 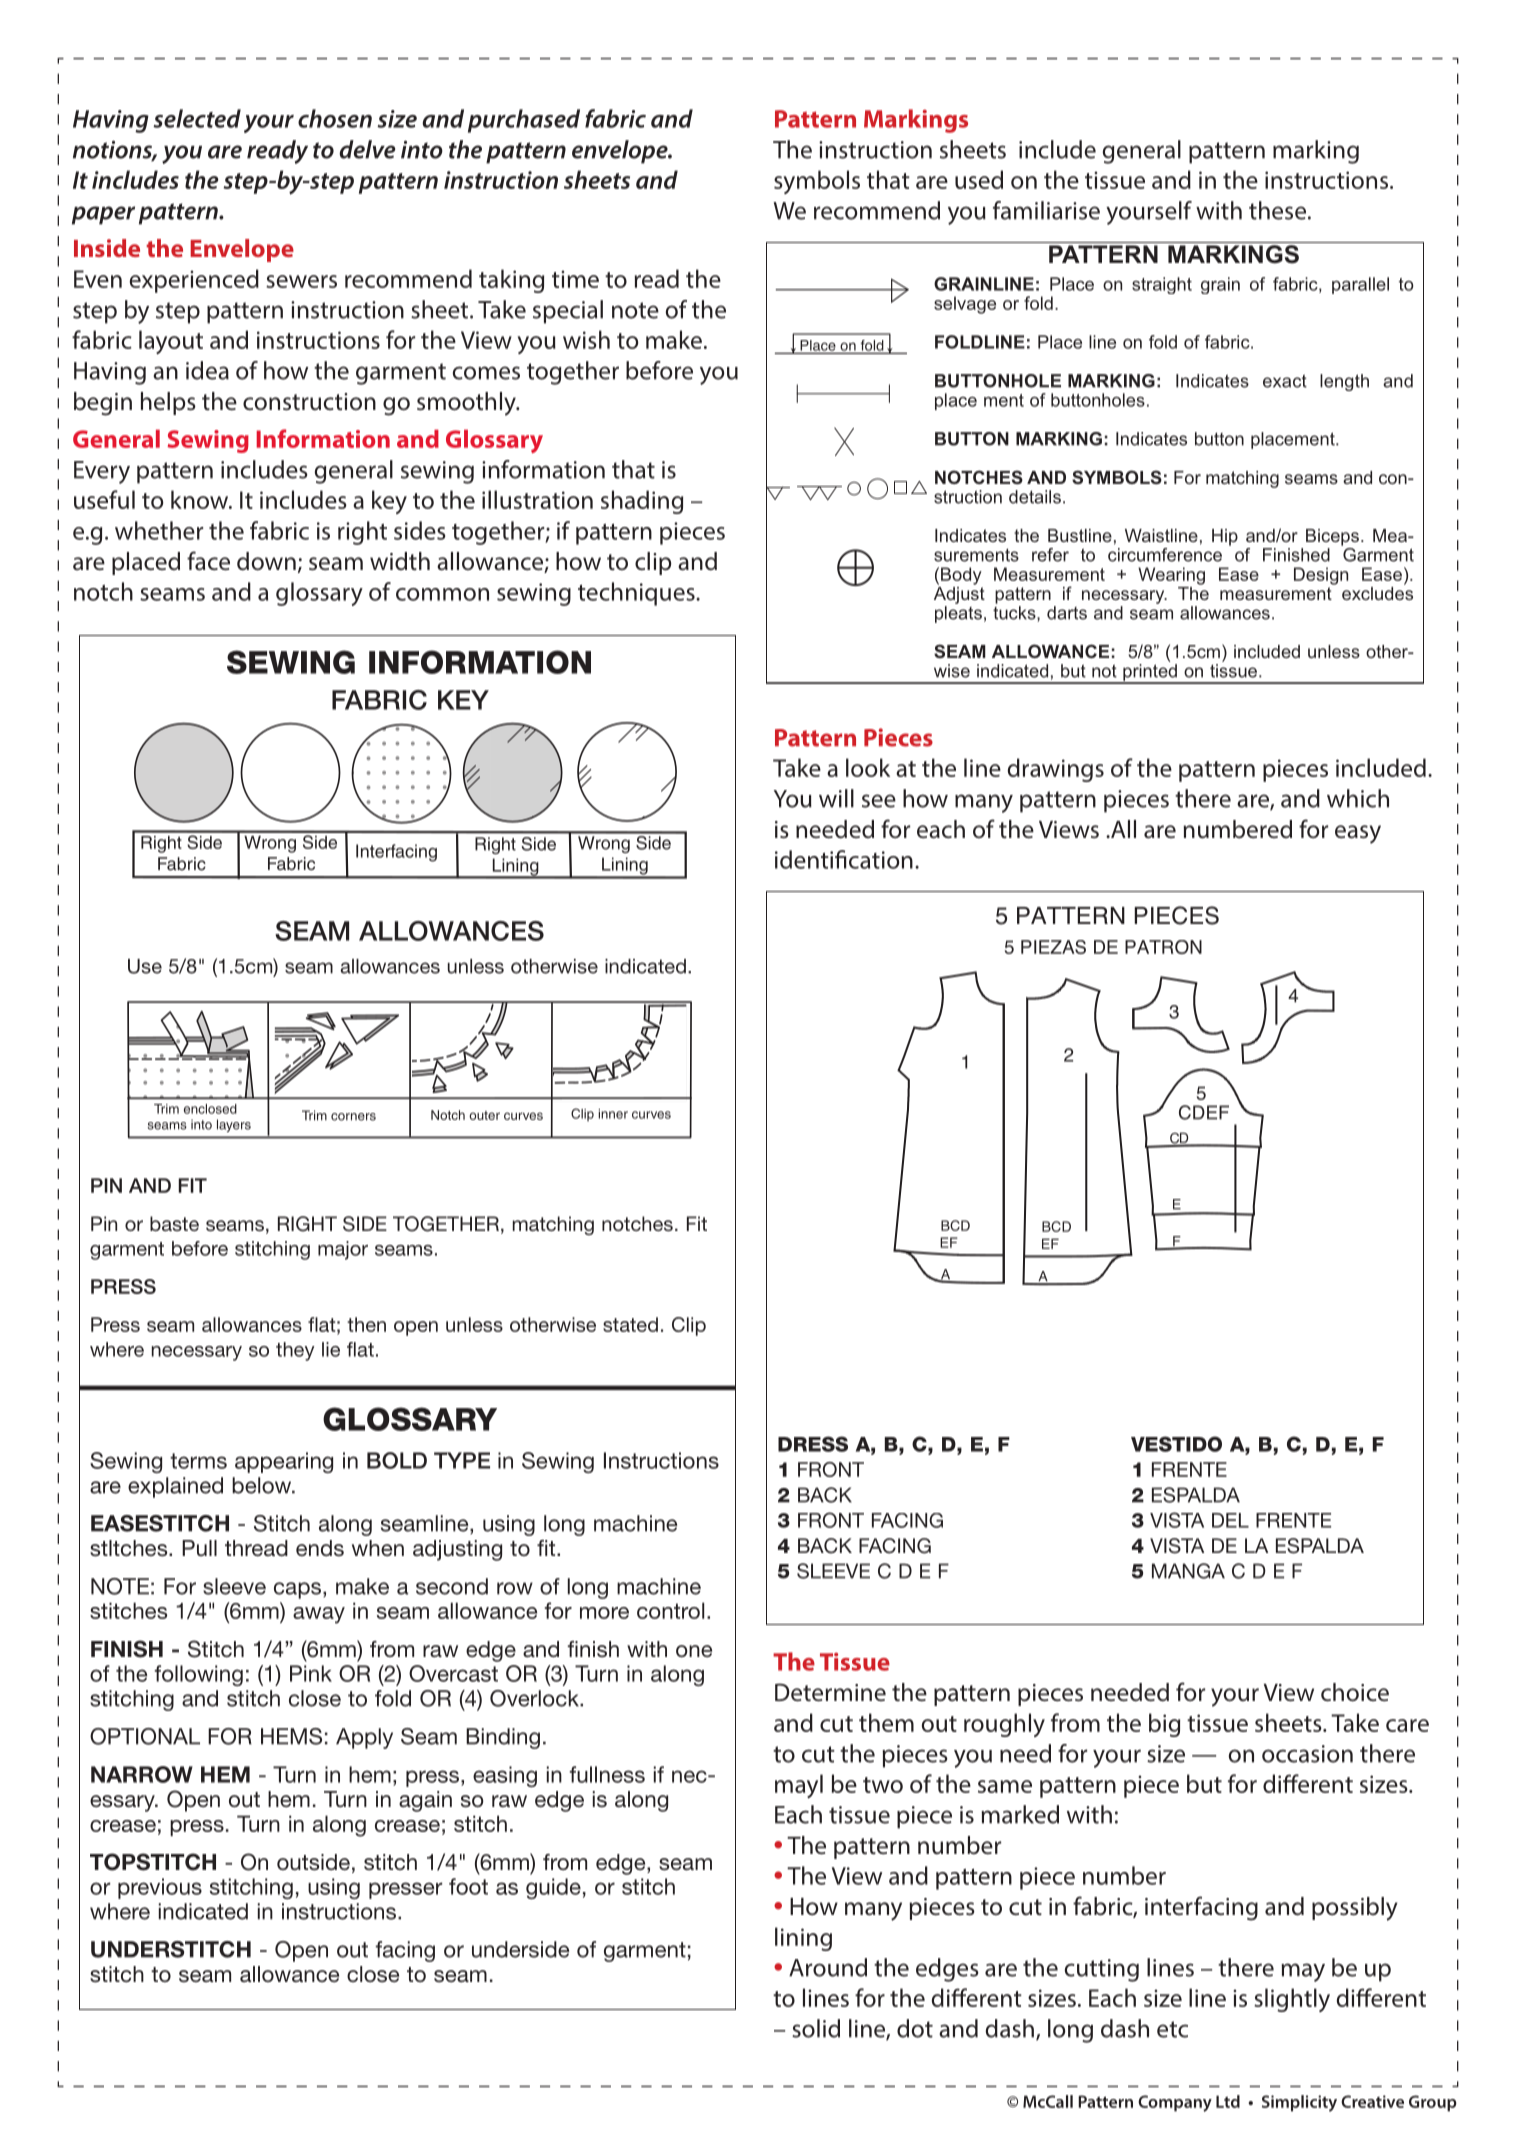 What do you see at coordinates (197, 118) in the page?
I see `selected` at bounding box center [197, 118].
